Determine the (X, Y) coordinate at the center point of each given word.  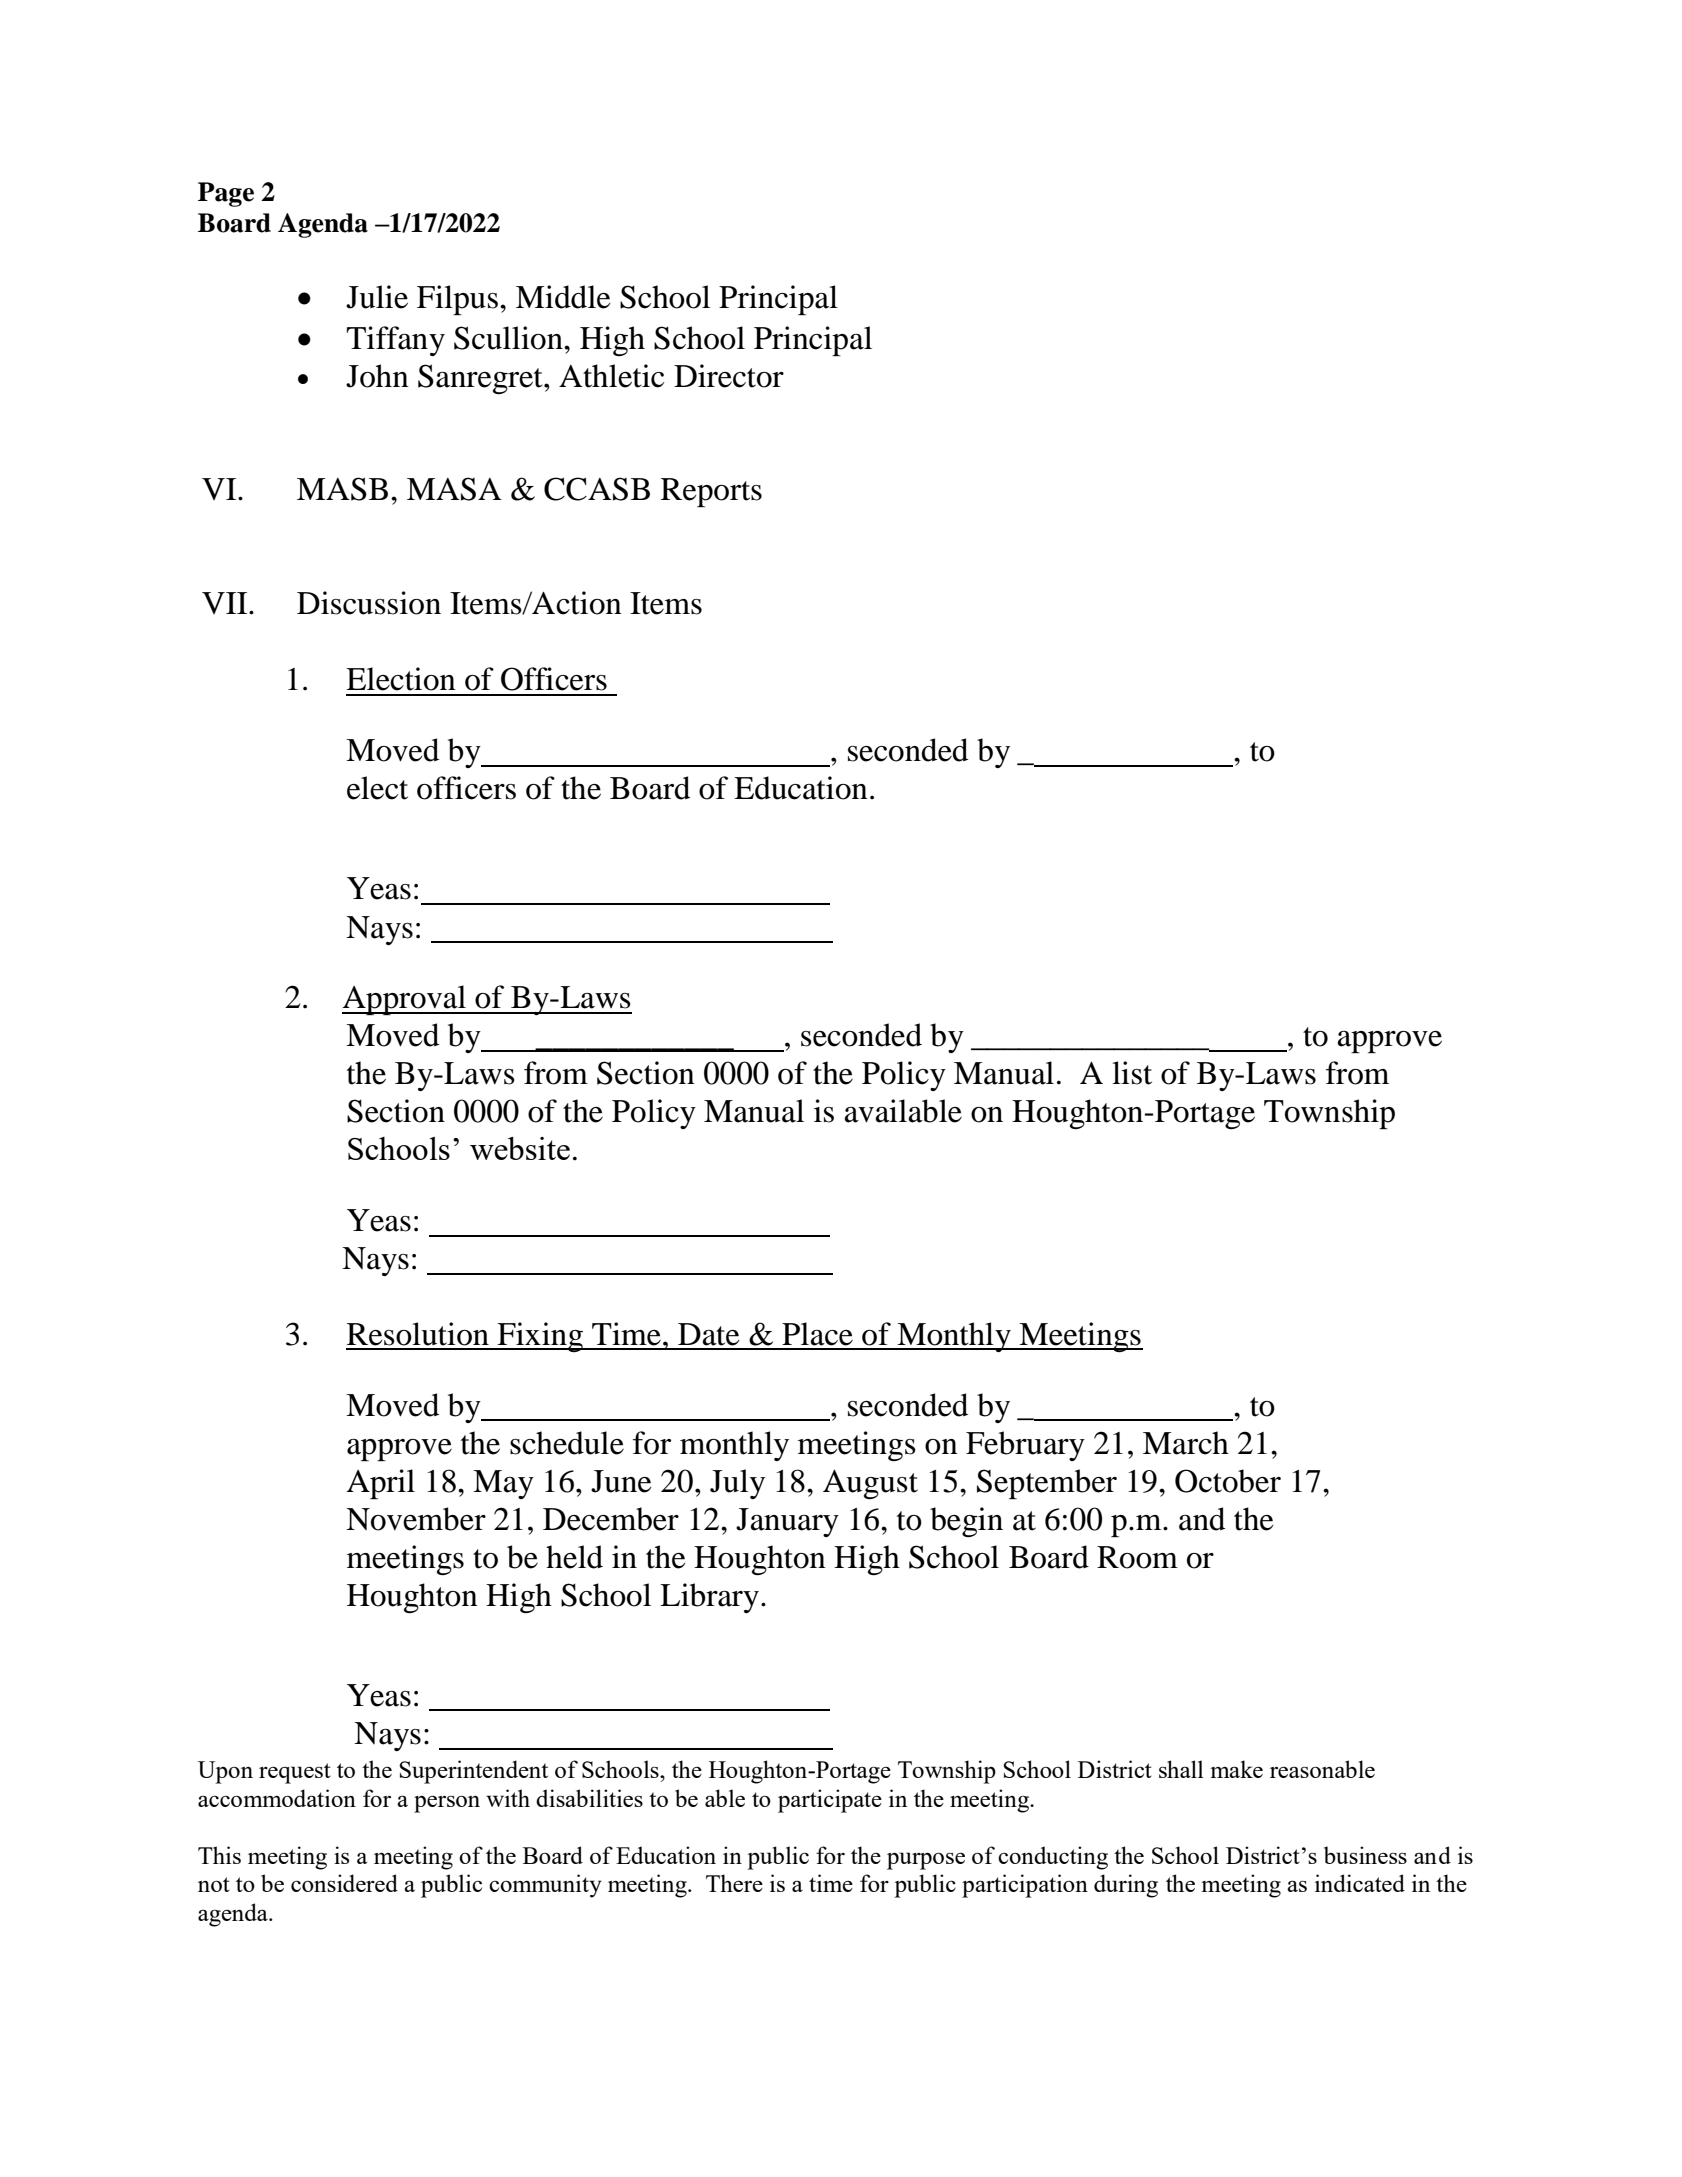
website (520, 1148)
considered (344, 1883)
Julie (377, 297)
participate (830, 1801)
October (1228, 1481)
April (380, 1484)
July (737, 1484)
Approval (405, 1000)
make (1236, 1769)
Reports (711, 492)
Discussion (369, 603)
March (1186, 1443)
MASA (454, 489)
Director (729, 376)
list (1132, 1073)
